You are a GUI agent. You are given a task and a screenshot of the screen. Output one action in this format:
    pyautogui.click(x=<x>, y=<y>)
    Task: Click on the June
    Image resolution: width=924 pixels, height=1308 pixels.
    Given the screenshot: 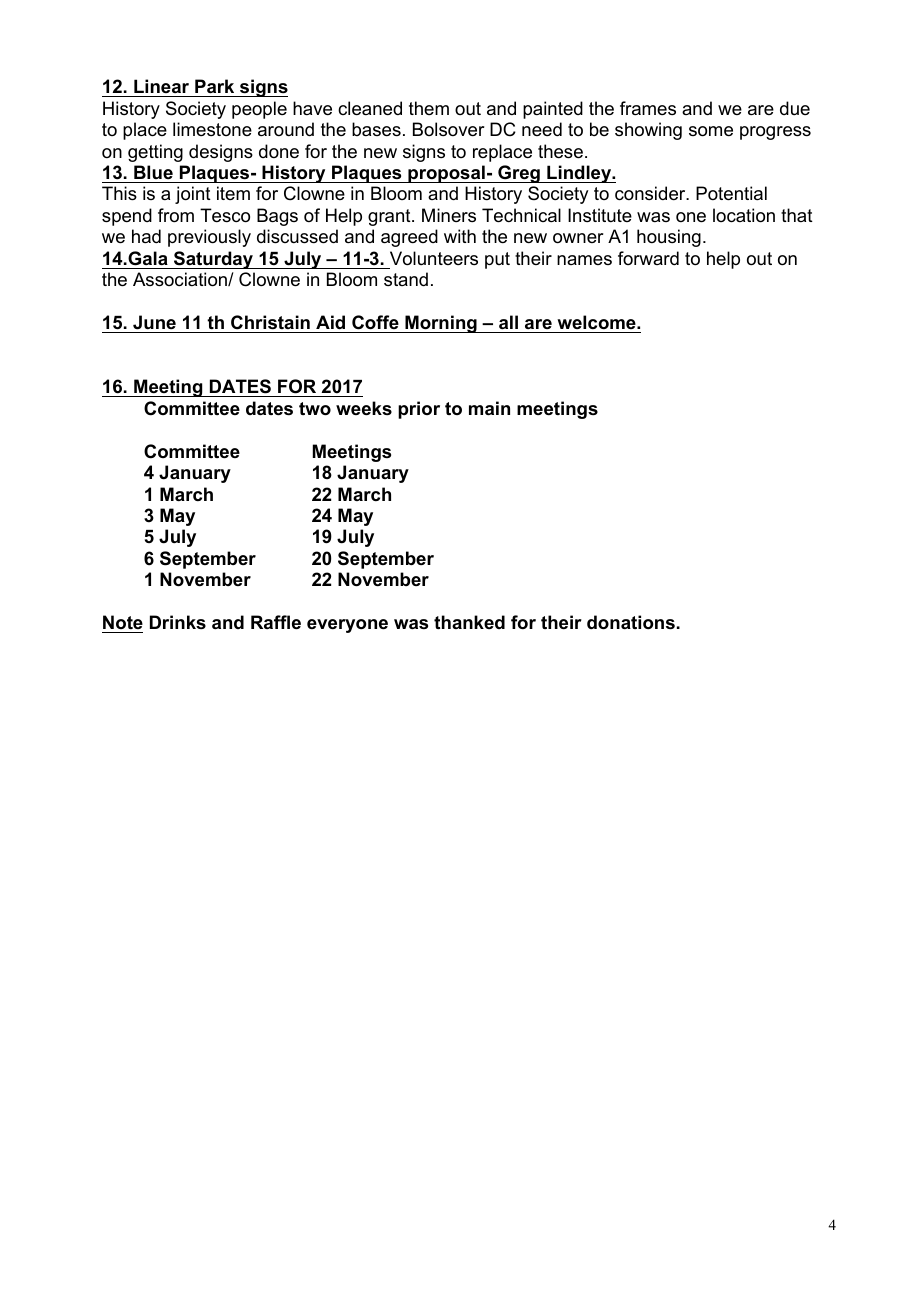 What is the action you would take?
    pyautogui.click(x=154, y=322)
